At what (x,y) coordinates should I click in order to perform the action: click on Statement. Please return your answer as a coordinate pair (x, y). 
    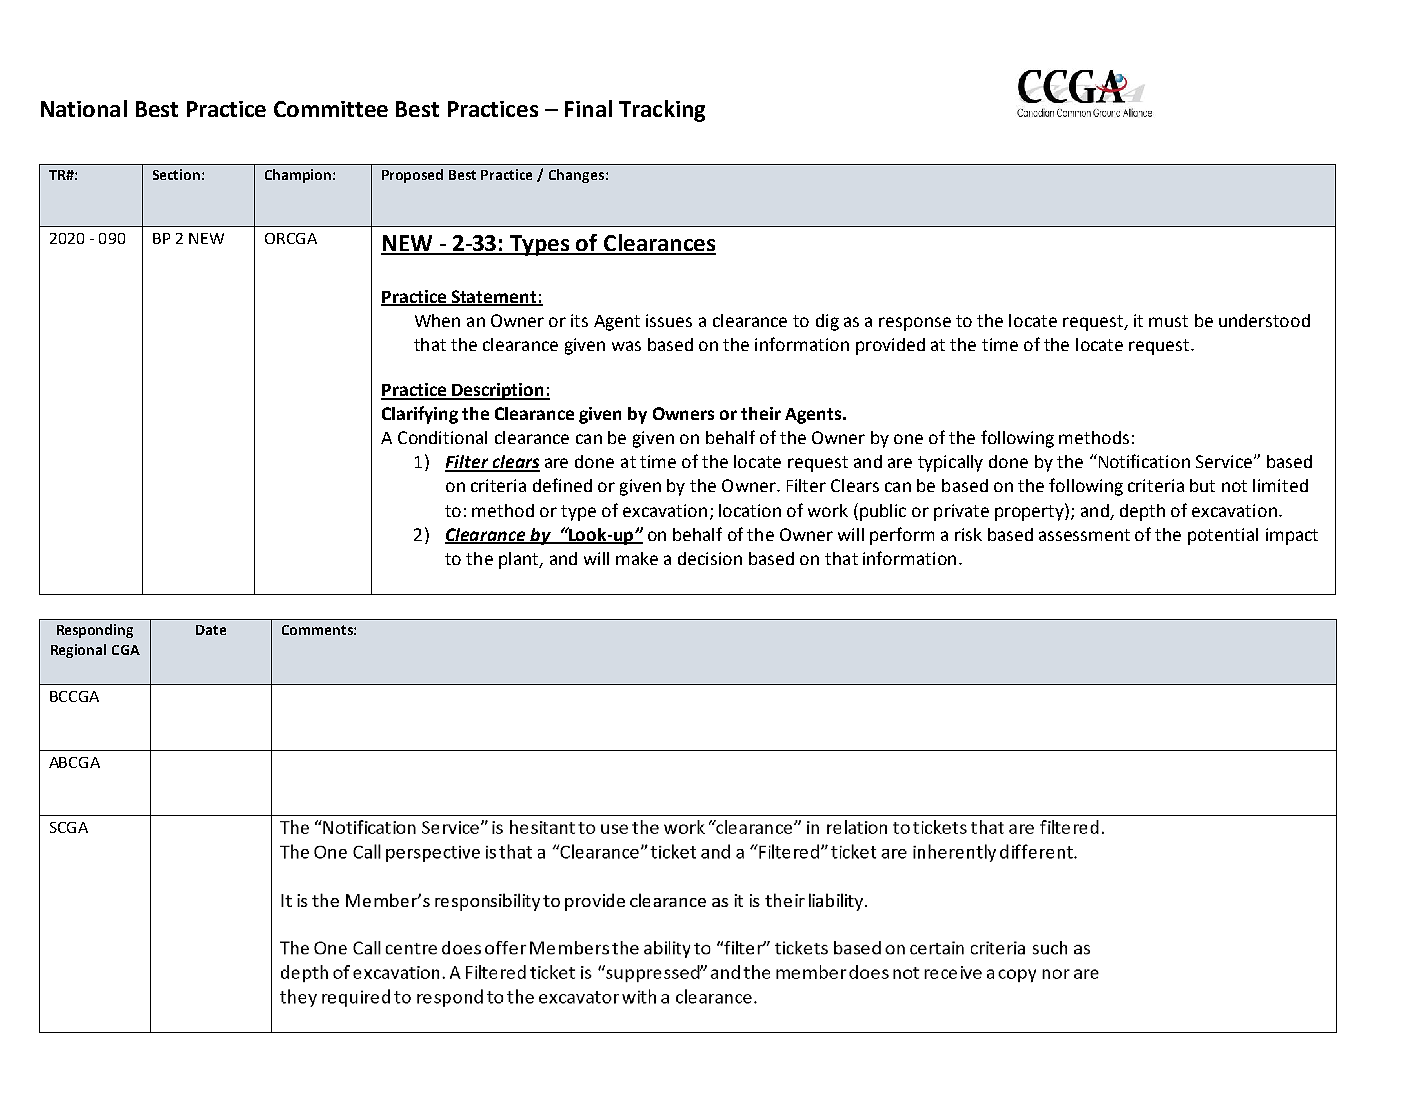
    Looking at the image, I should click on (494, 297).
